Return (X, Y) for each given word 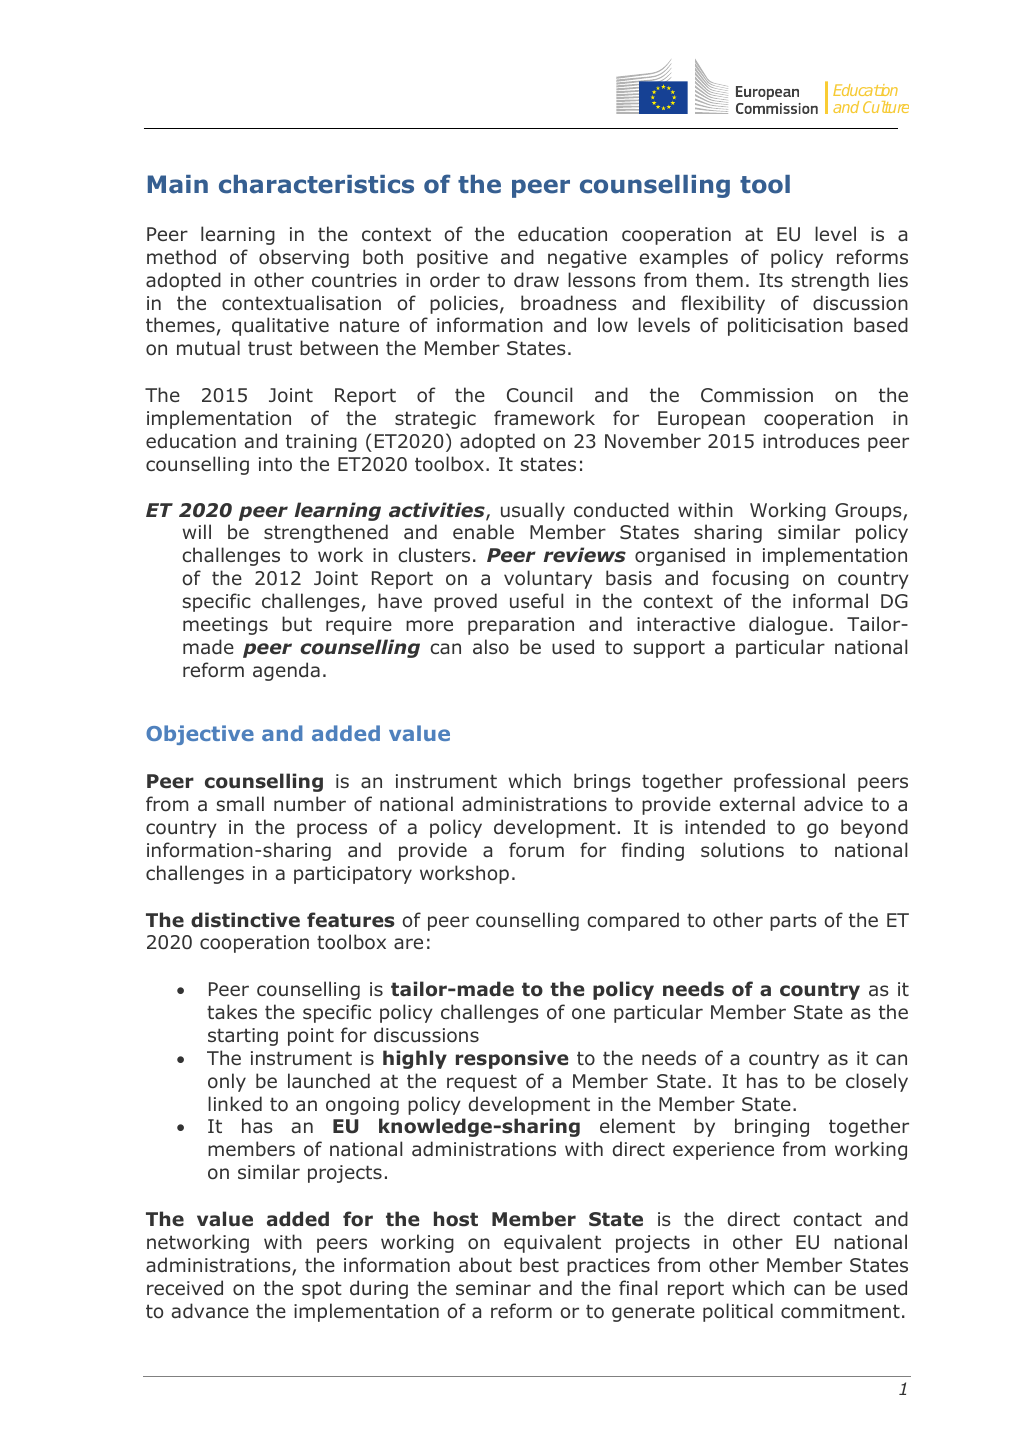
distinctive (245, 920)
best (539, 1264)
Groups (869, 512)
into (275, 464)
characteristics (316, 184)
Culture (886, 107)
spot (322, 1290)
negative (587, 259)
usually (533, 511)
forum (536, 850)
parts (793, 922)
